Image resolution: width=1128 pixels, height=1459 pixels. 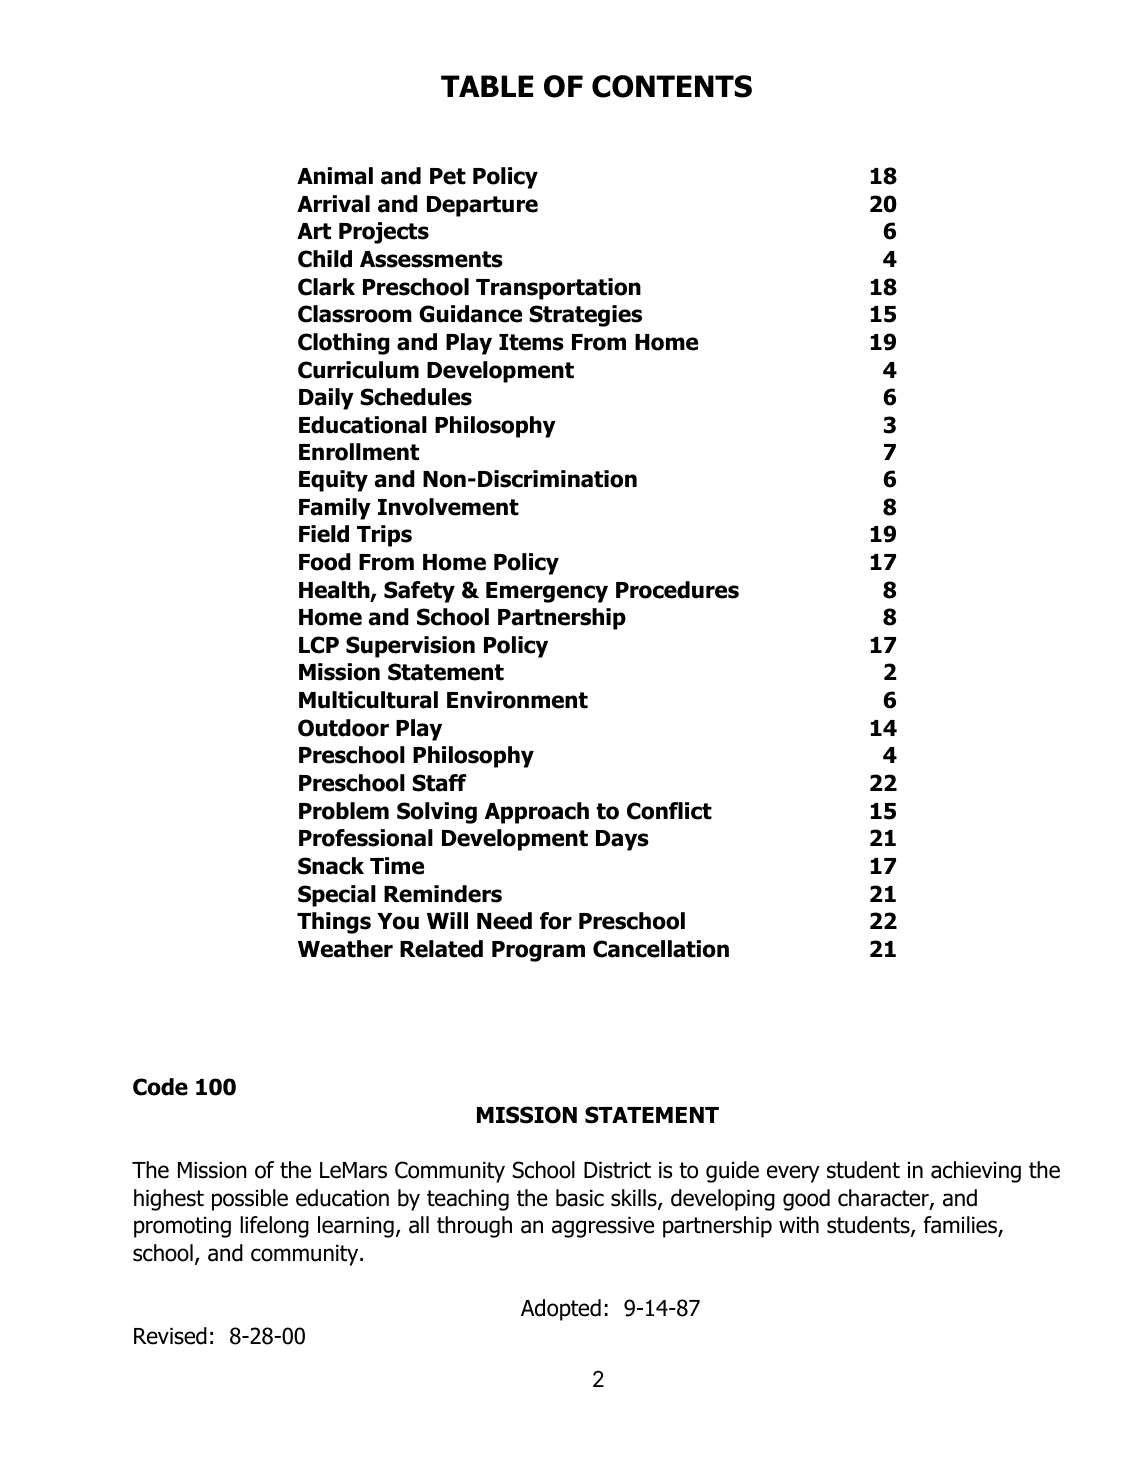 What do you see at coordinates (538, 951) in the screenshot?
I see `Program` at bounding box center [538, 951].
